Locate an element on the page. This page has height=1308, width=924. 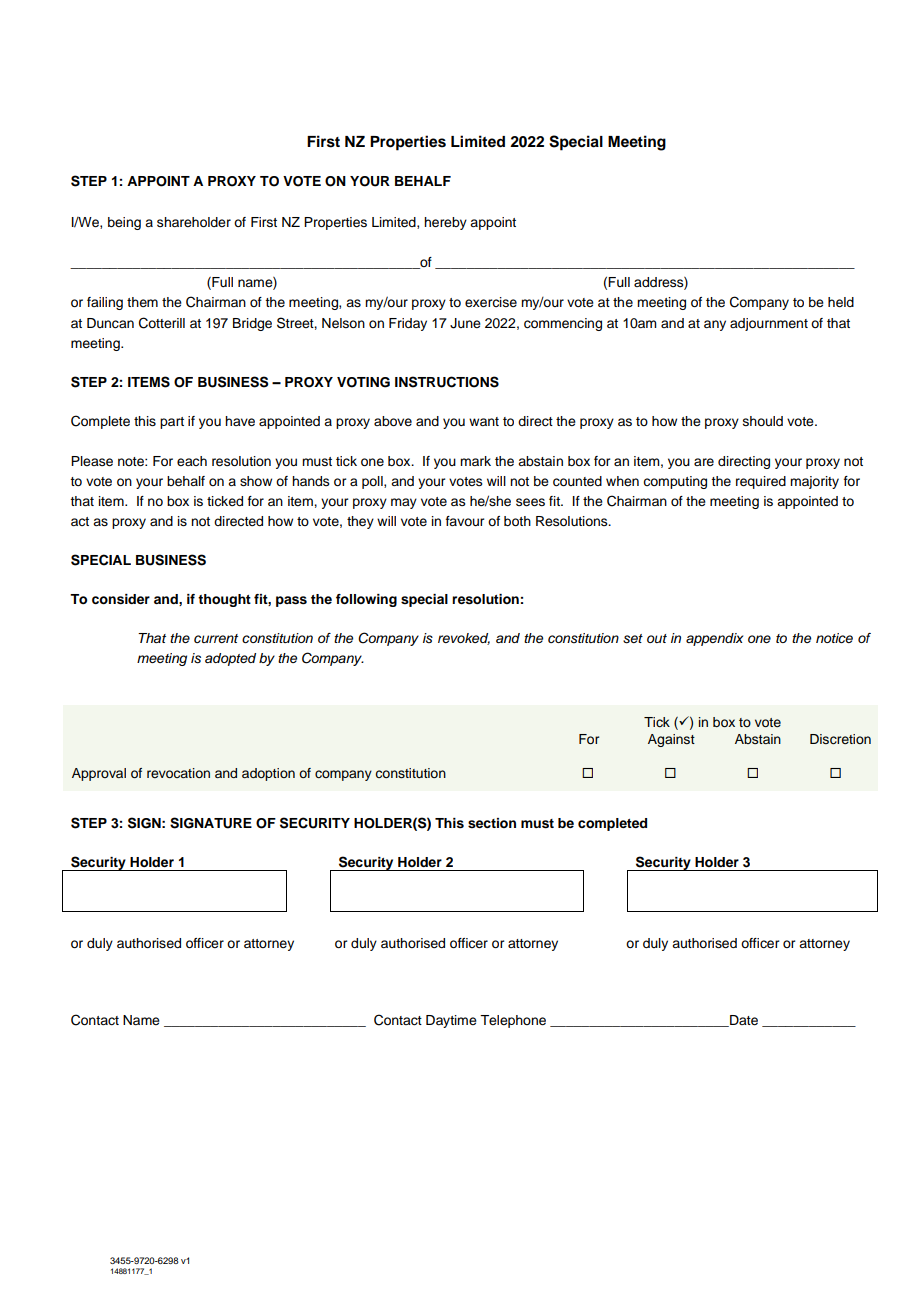
section is located at coordinates (492, 823).
